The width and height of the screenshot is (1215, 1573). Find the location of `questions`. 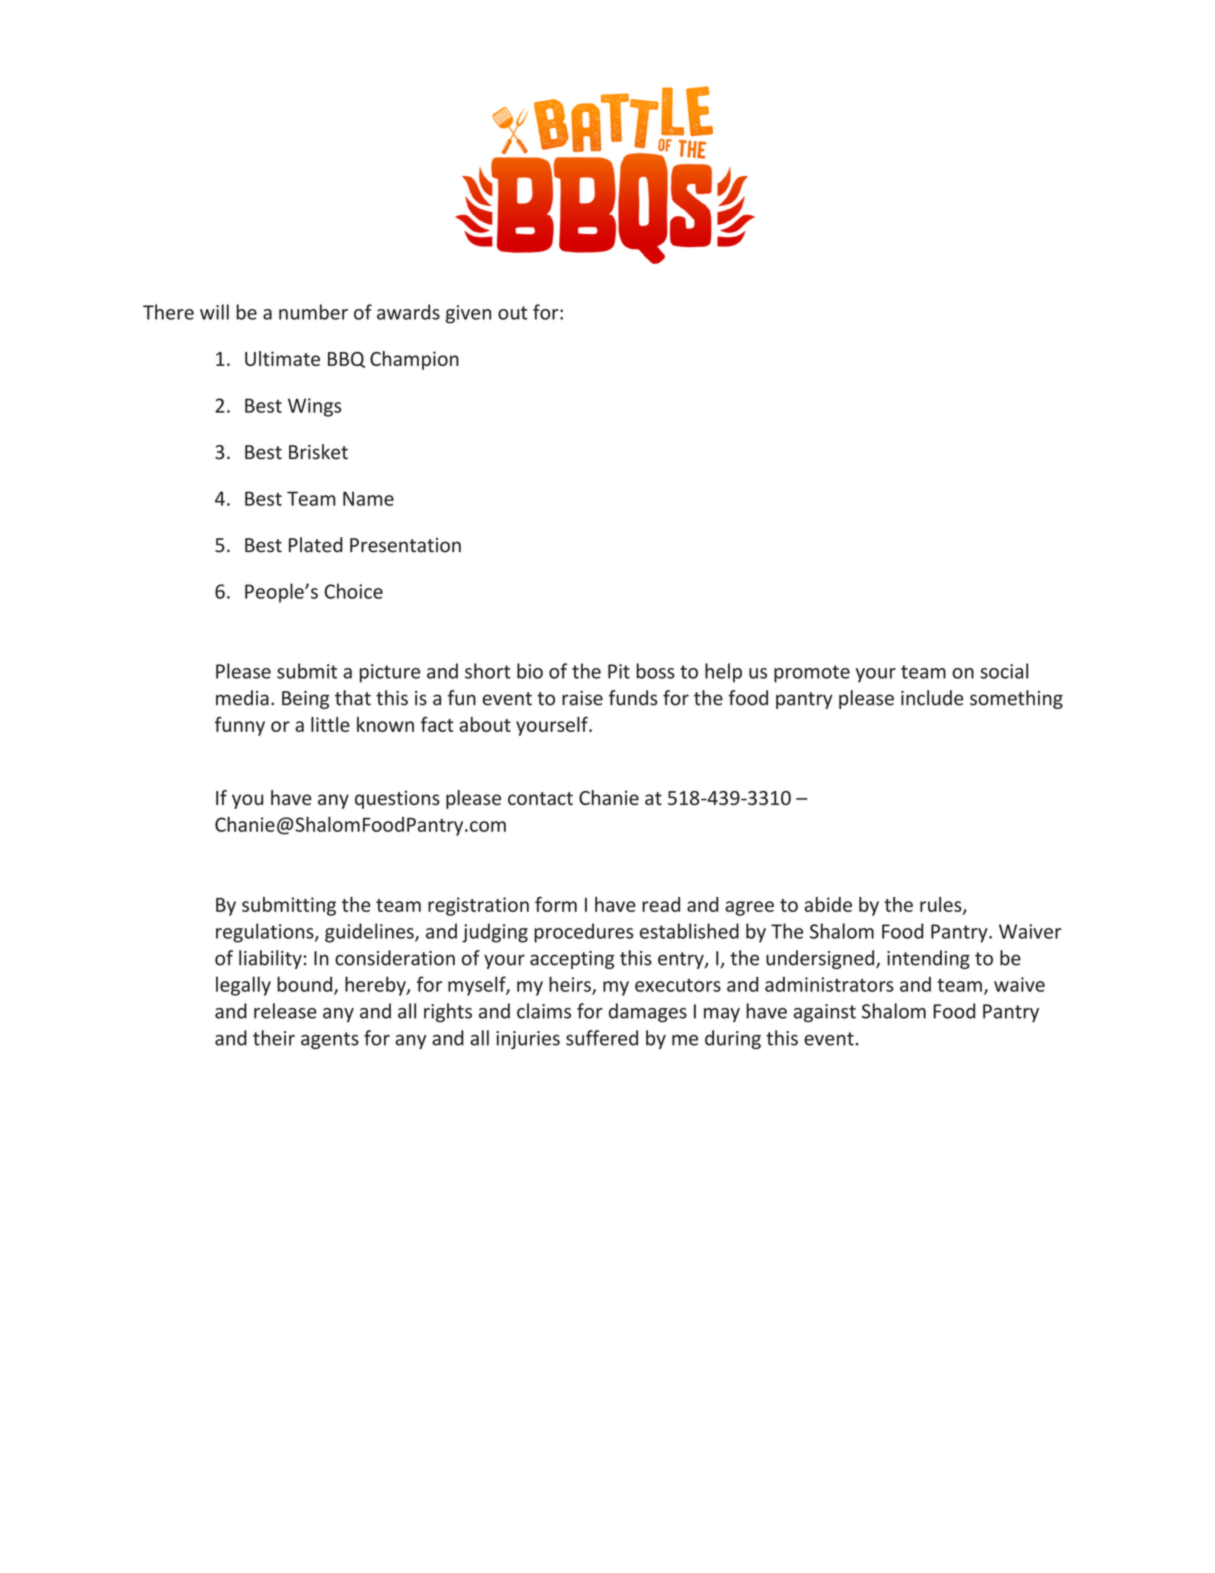

questions is located at coordinates (397, 800).
